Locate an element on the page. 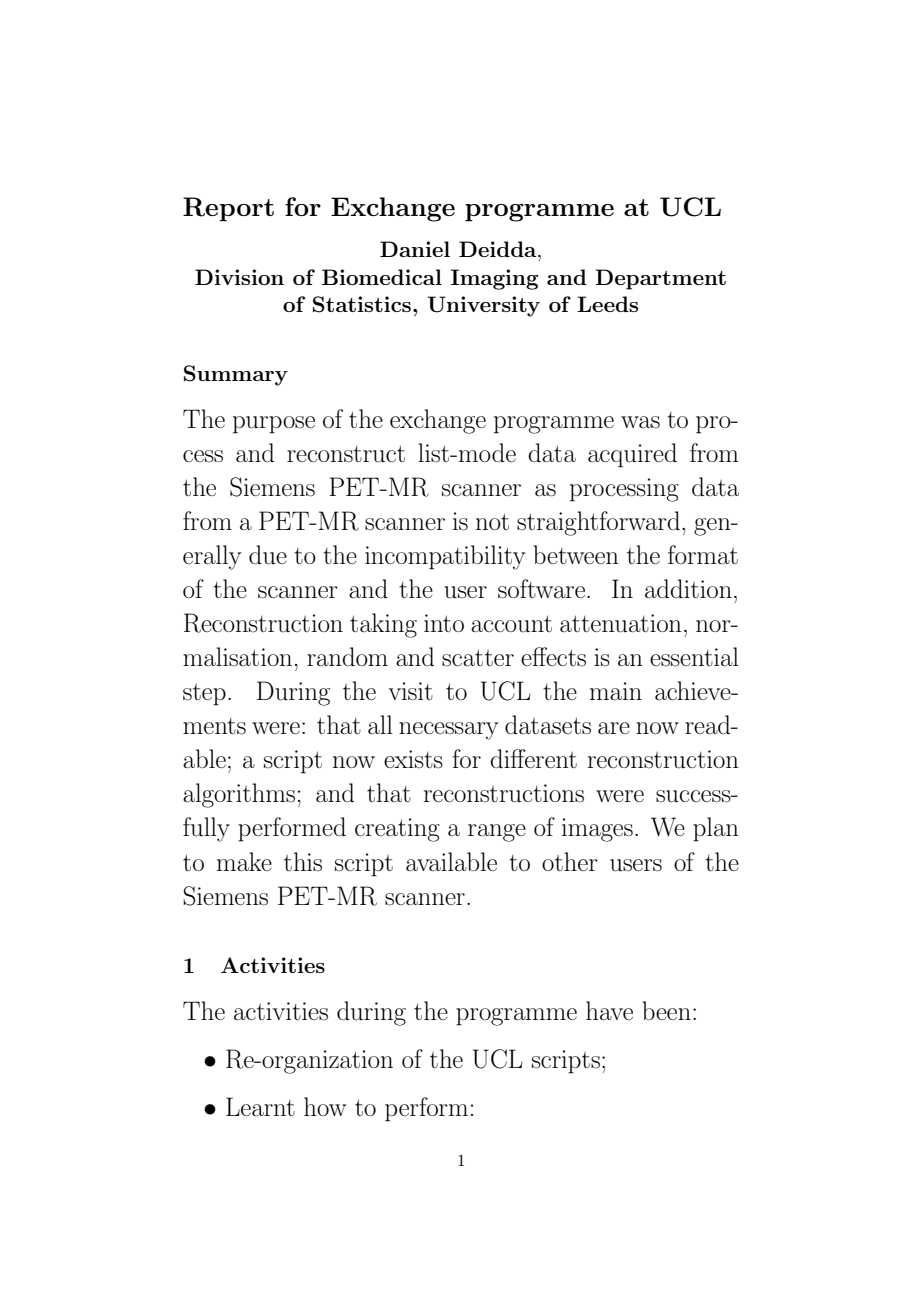  scatter is located at coordinates (478, 658).
